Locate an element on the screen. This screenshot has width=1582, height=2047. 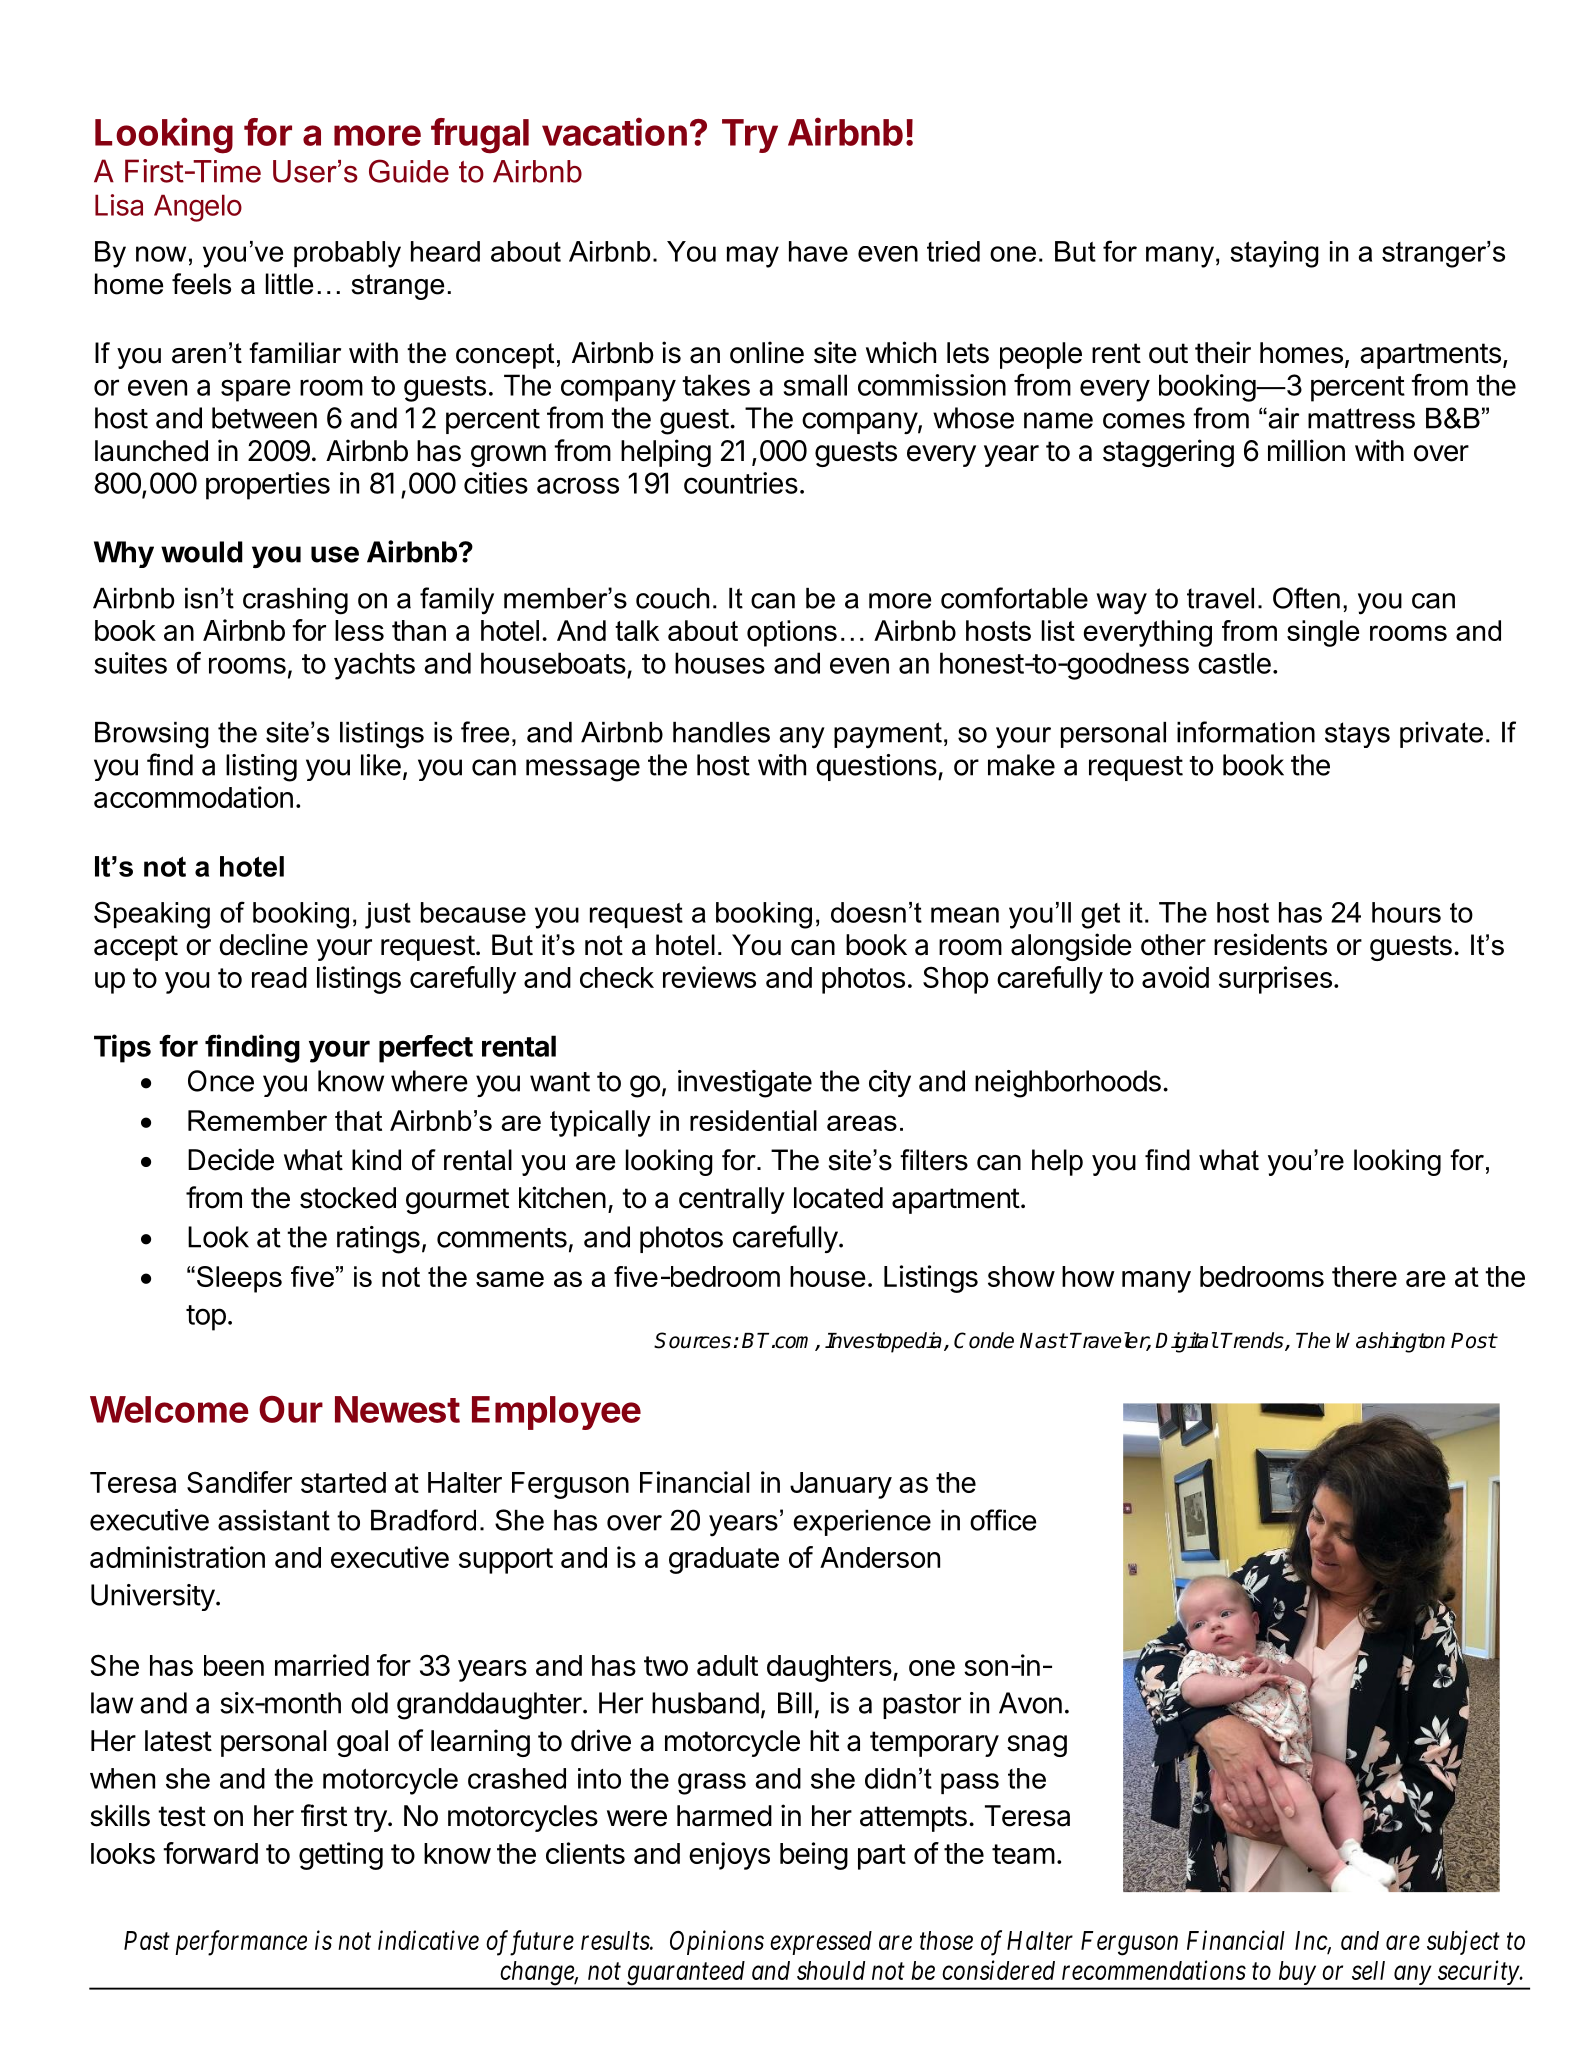
Angelo is located at coordinates (198, 208).
